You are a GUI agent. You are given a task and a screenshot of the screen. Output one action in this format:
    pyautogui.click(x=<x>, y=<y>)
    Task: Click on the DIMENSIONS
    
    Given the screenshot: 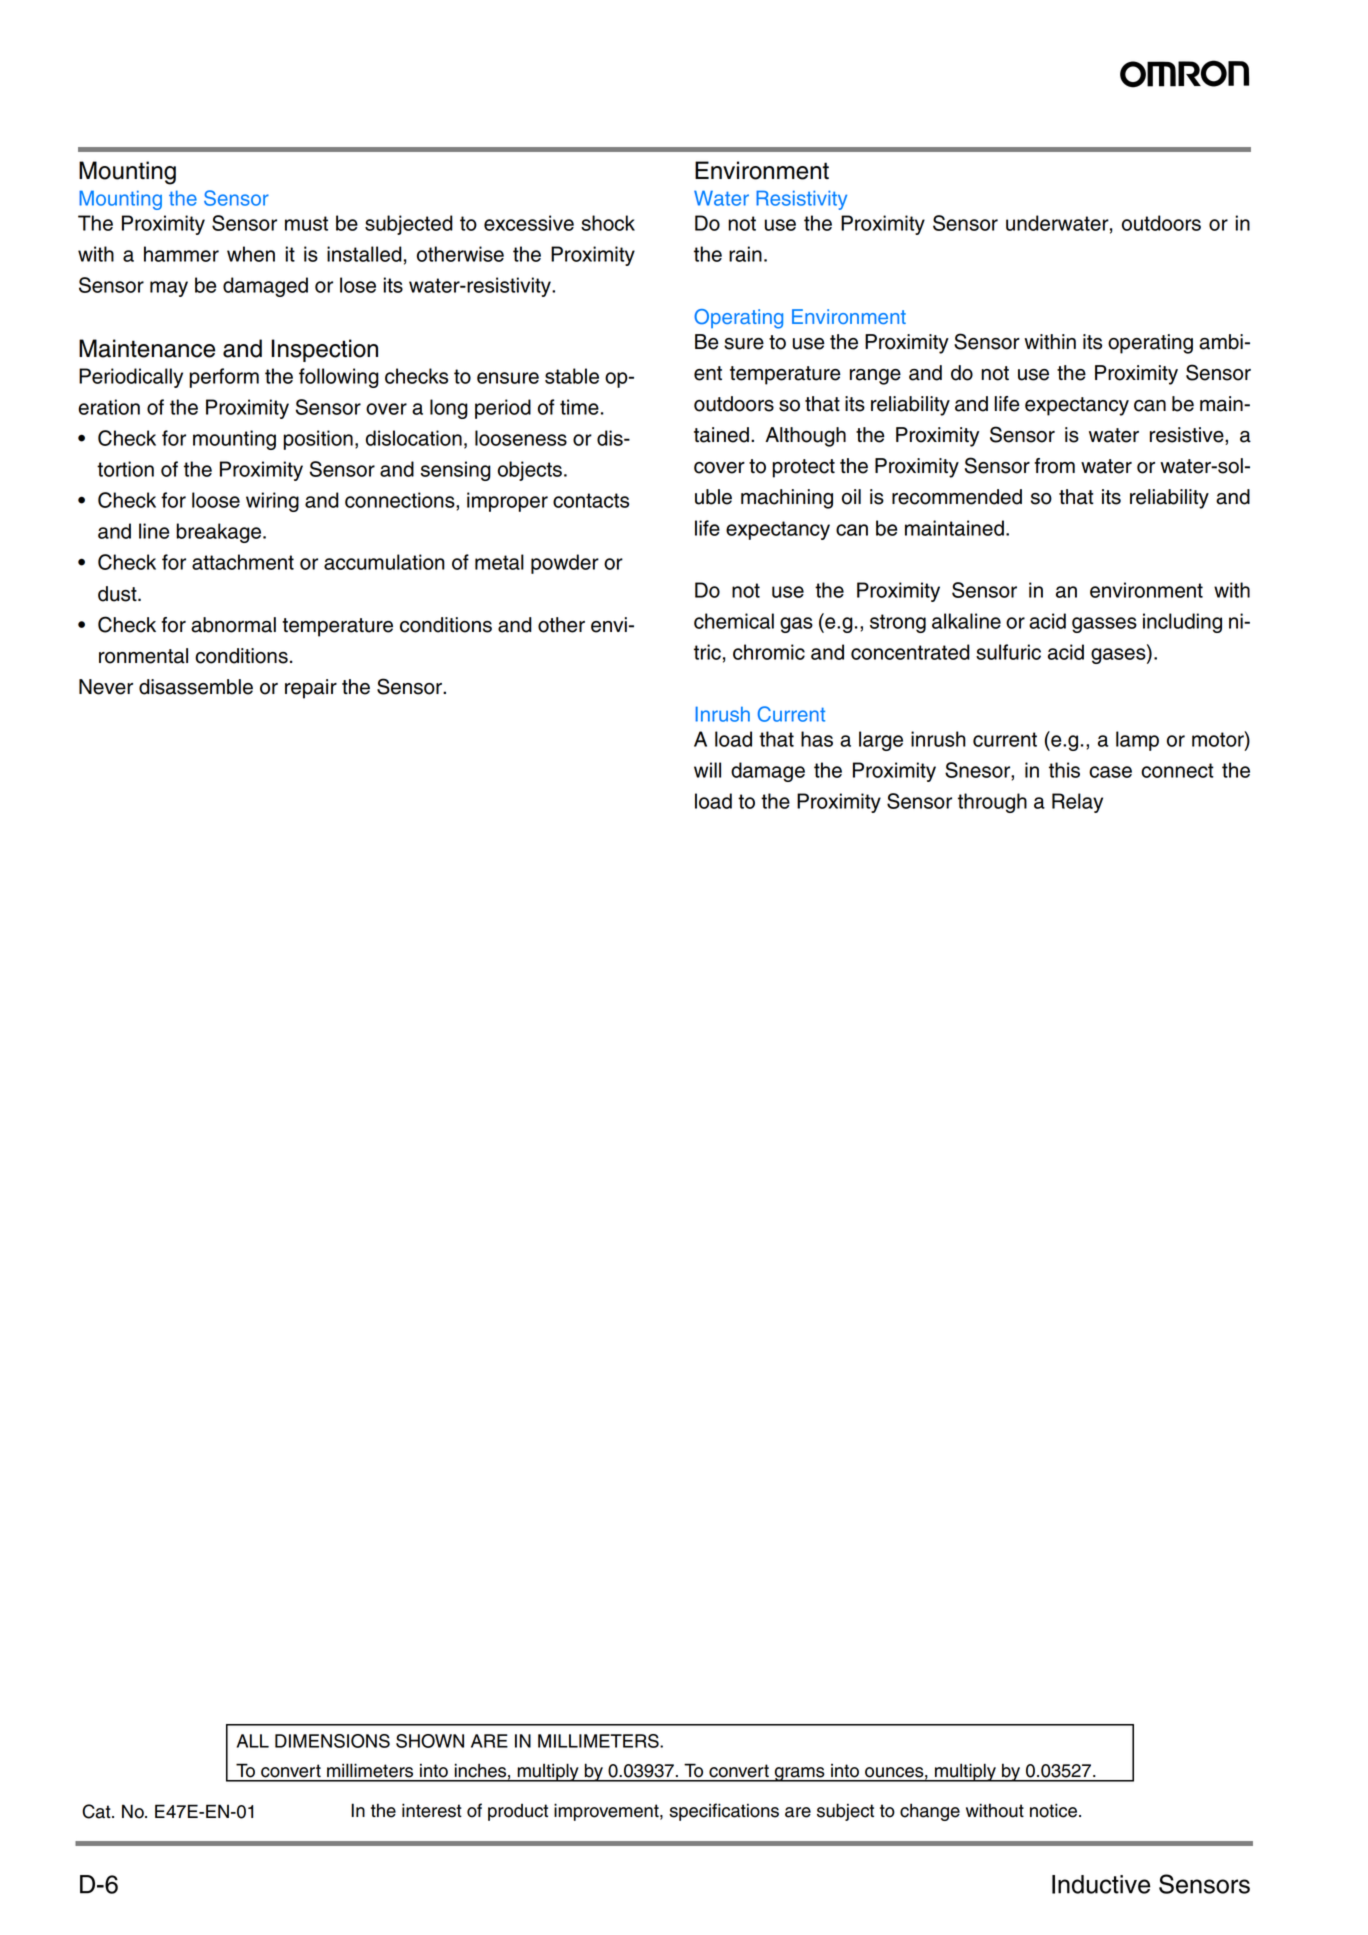 What is the action you would take?
    pyautogui.click(x=332, y=1741)
